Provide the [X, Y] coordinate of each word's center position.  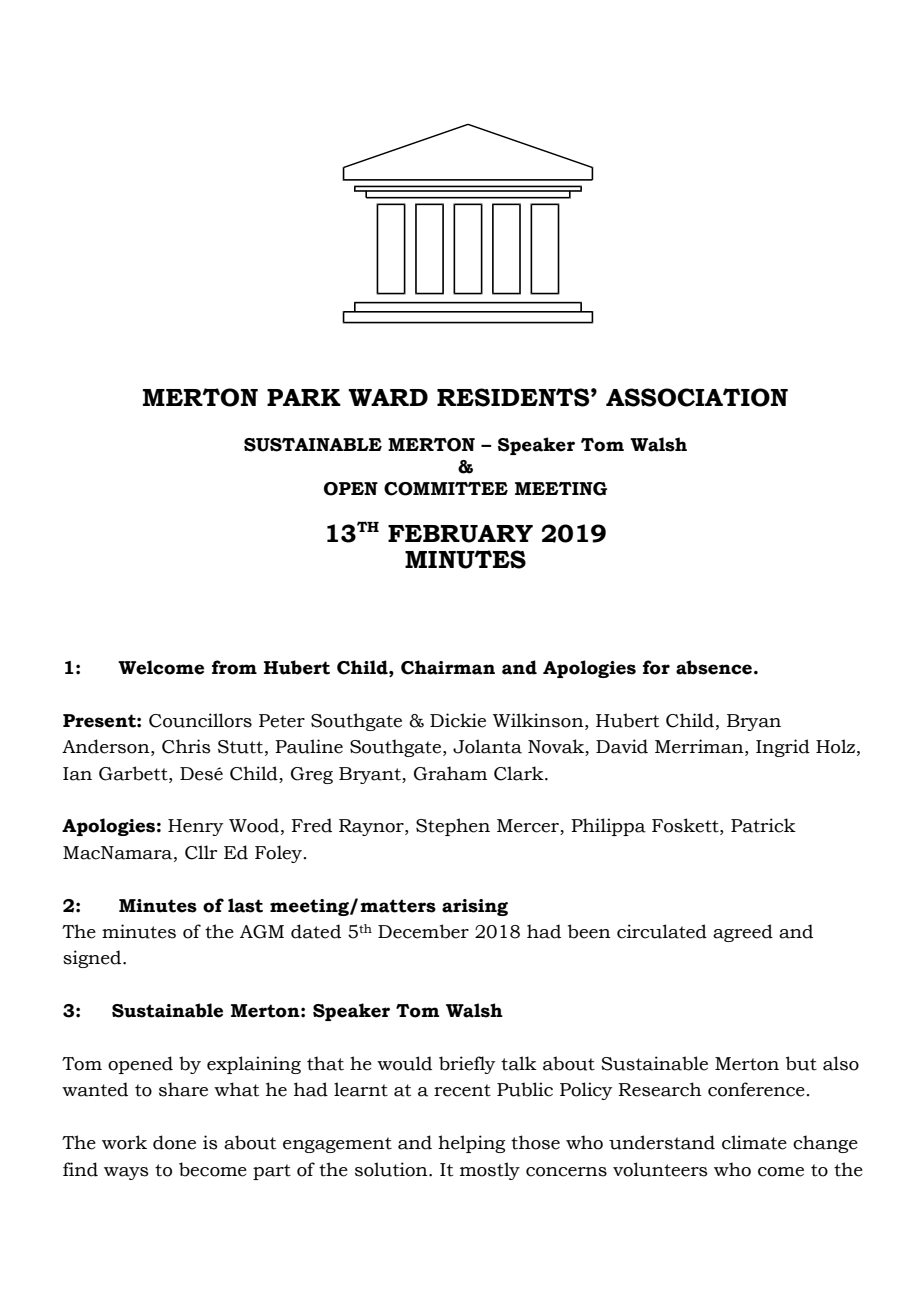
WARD [388, 397]
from [234, 667]
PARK [304, 397]
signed [93, 959]
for [656, 667]
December [423, 931]
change [825, 1144]
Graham [450, 773]
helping [471, 1144]
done [174, 1142]
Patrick [763, 825]
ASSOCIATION [697, 397]
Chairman [448, 667]
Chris [186, 746]
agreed [743, 933]
